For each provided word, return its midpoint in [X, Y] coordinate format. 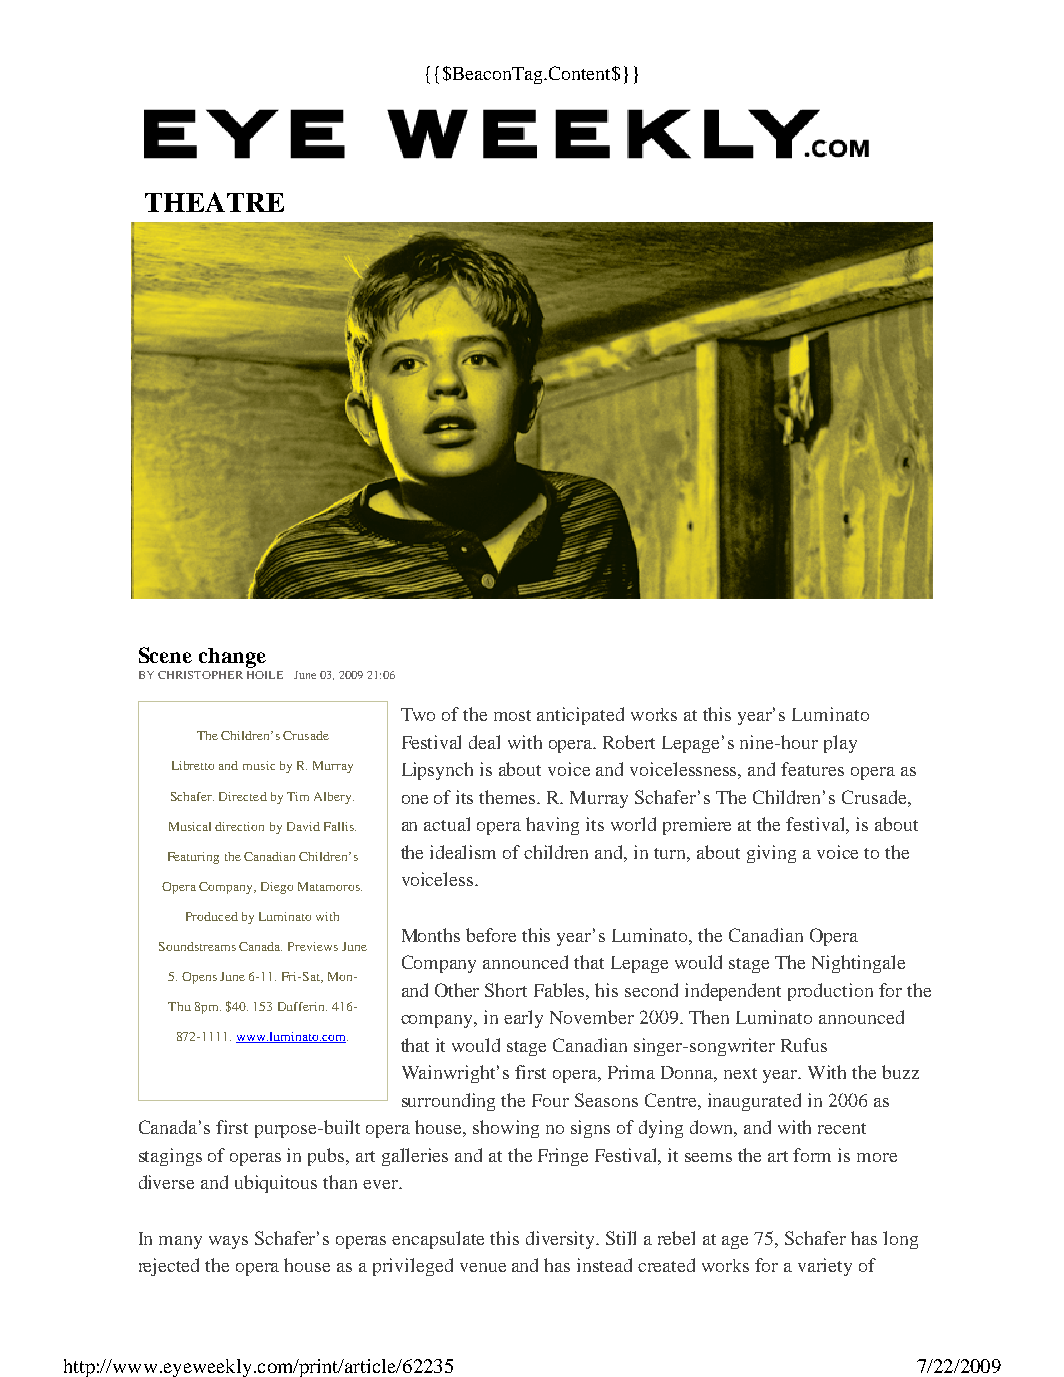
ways [228, 1242]
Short [506, 990]
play [840, 744]
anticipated [580, 716]
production [830, 992]
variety [825, 1267]
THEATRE [214, 202]
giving [771, 854]
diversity [561, 1240]
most [512, 715]
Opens [199, 978]
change [232, 658]
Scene [165, 655]
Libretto [193, 765]
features [812, 769]
